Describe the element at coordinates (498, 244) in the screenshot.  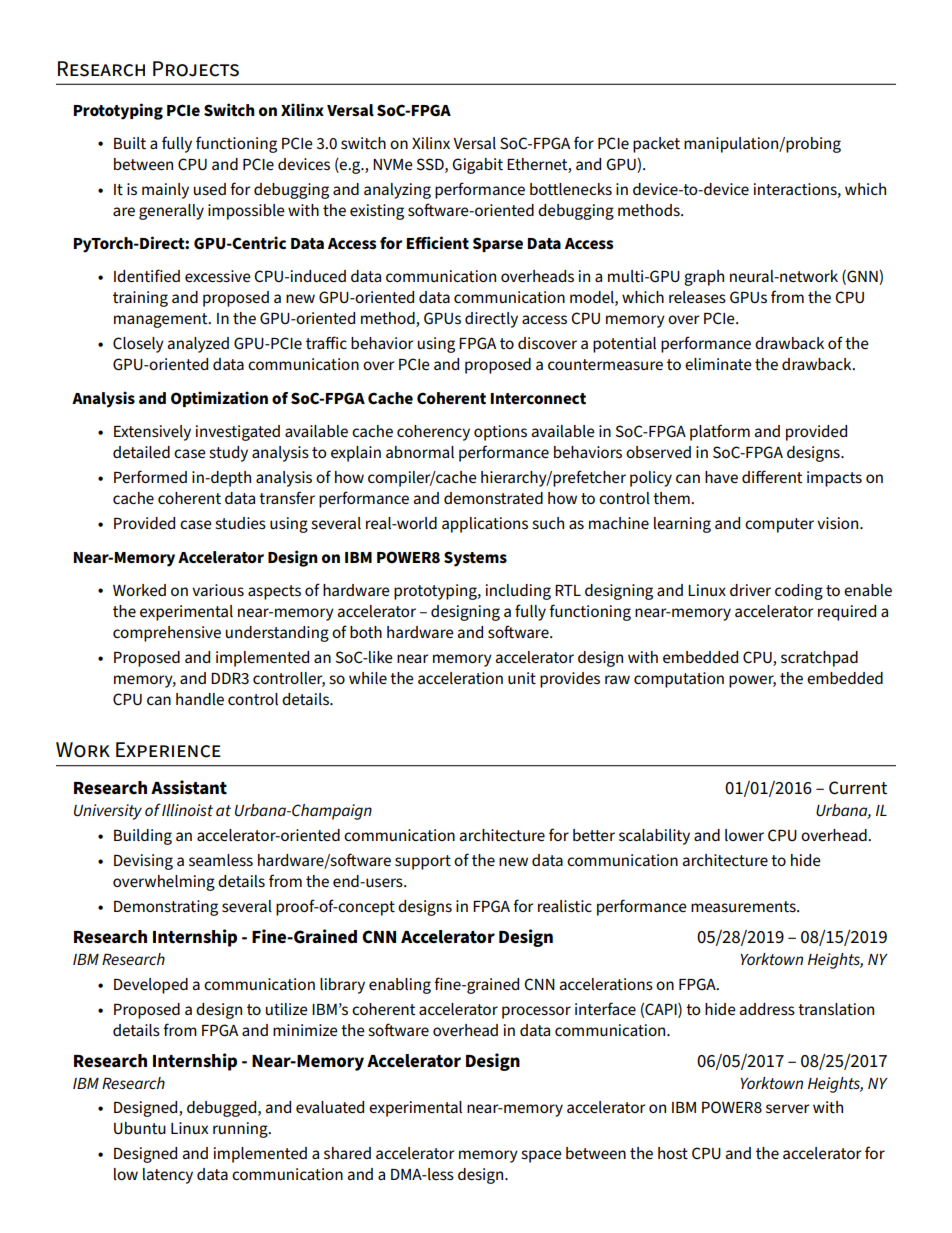
I see `Sparse` at that location.
